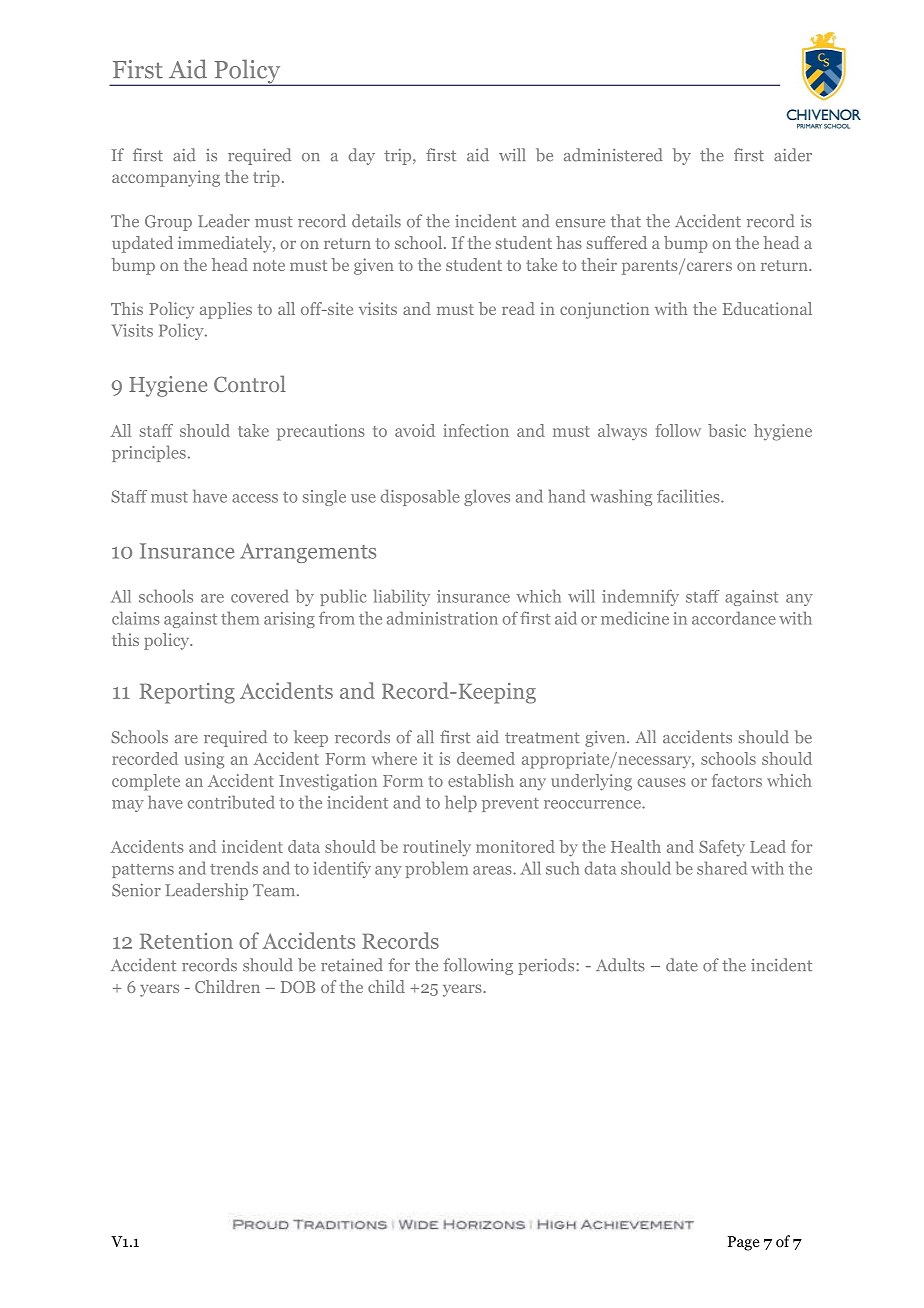 This image has height=1308, width=924. I want to click on Page, so click(744, 1243).
